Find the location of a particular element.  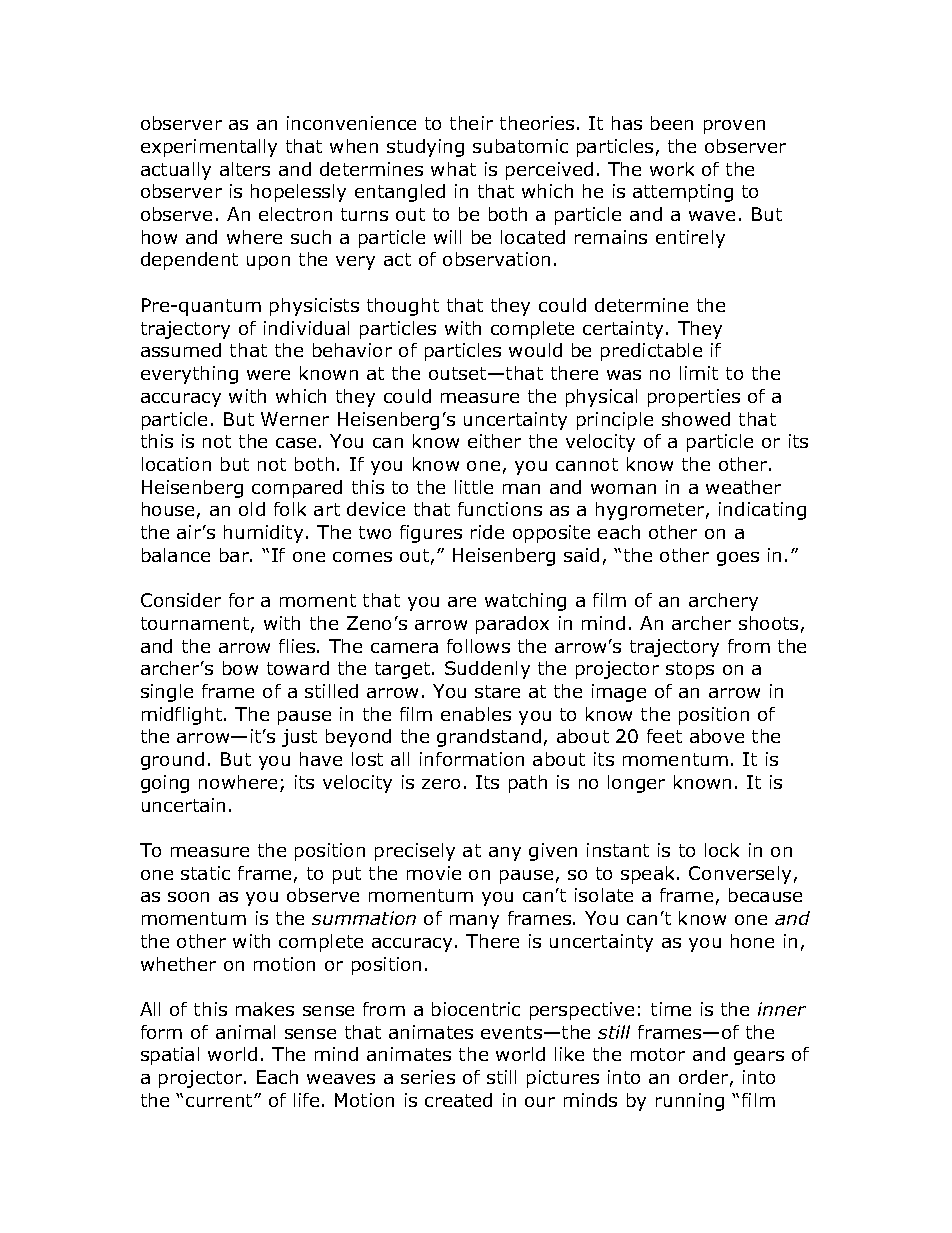

shoots is located at coordinates (768, 623).
